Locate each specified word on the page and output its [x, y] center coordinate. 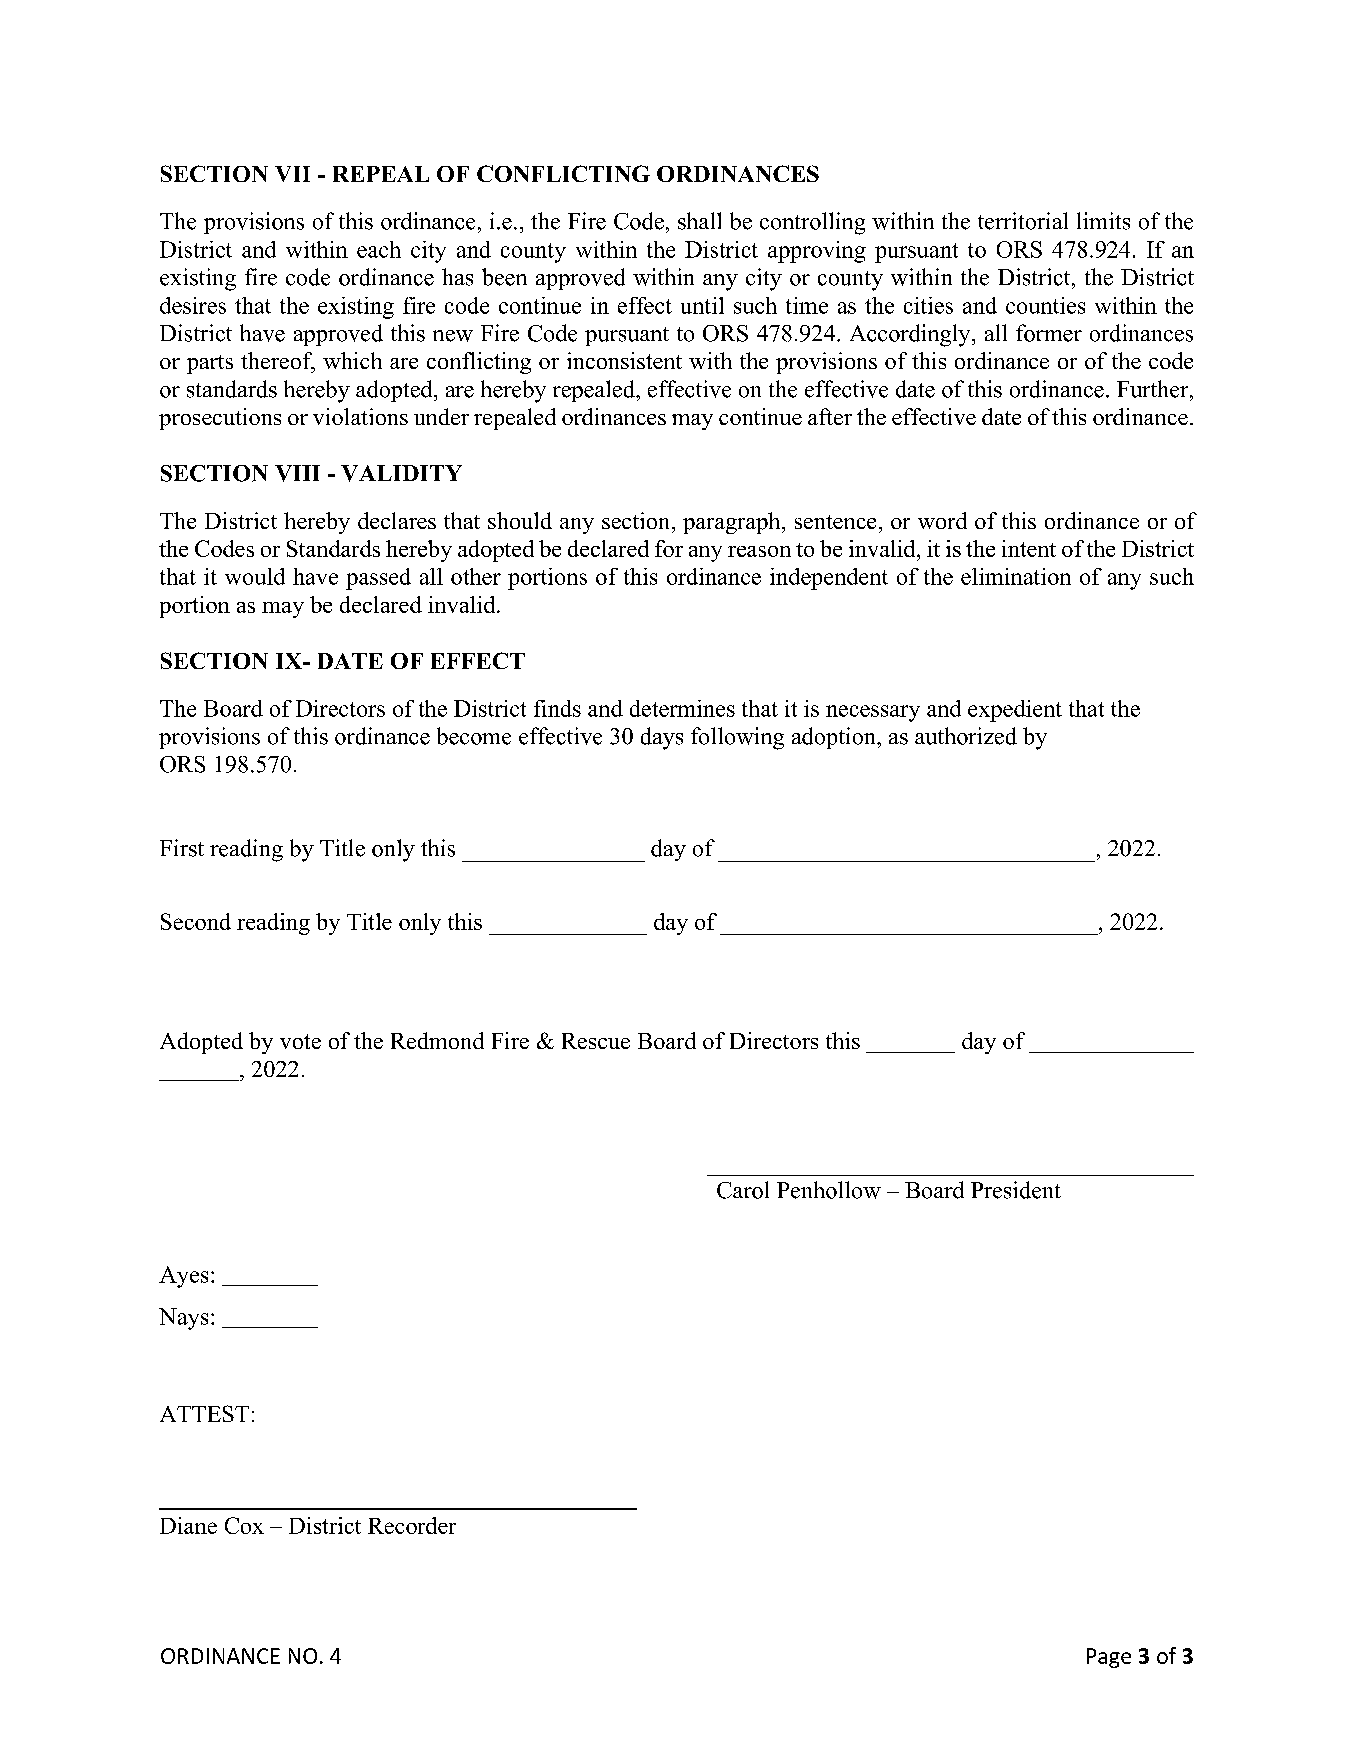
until [702, 305]
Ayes [183, 1277]
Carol [743, 1190]
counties [1045, 305]
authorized [966, 736]
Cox [244, 1525]
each [379, 249]
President [1016, 1190]
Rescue [596, 1041]
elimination [1016, 576]
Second [196, 921]
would [255, 576]
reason [759, 551]
